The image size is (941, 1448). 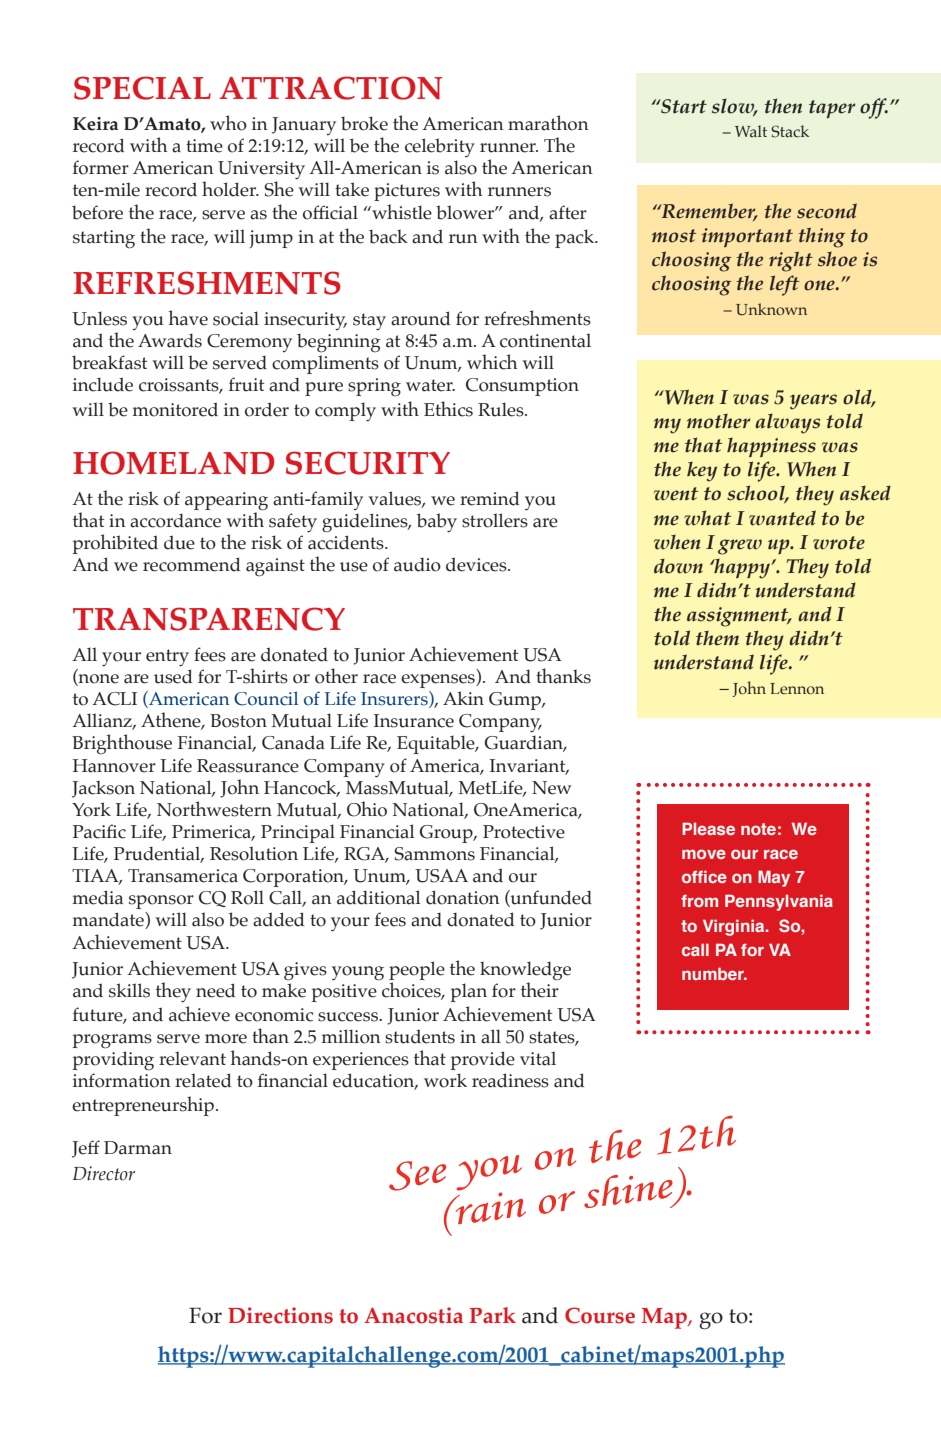 What do you see at coordinates (492, 1315) in the screenshot?
I see `Park` at bounding box center [492, 1315].
